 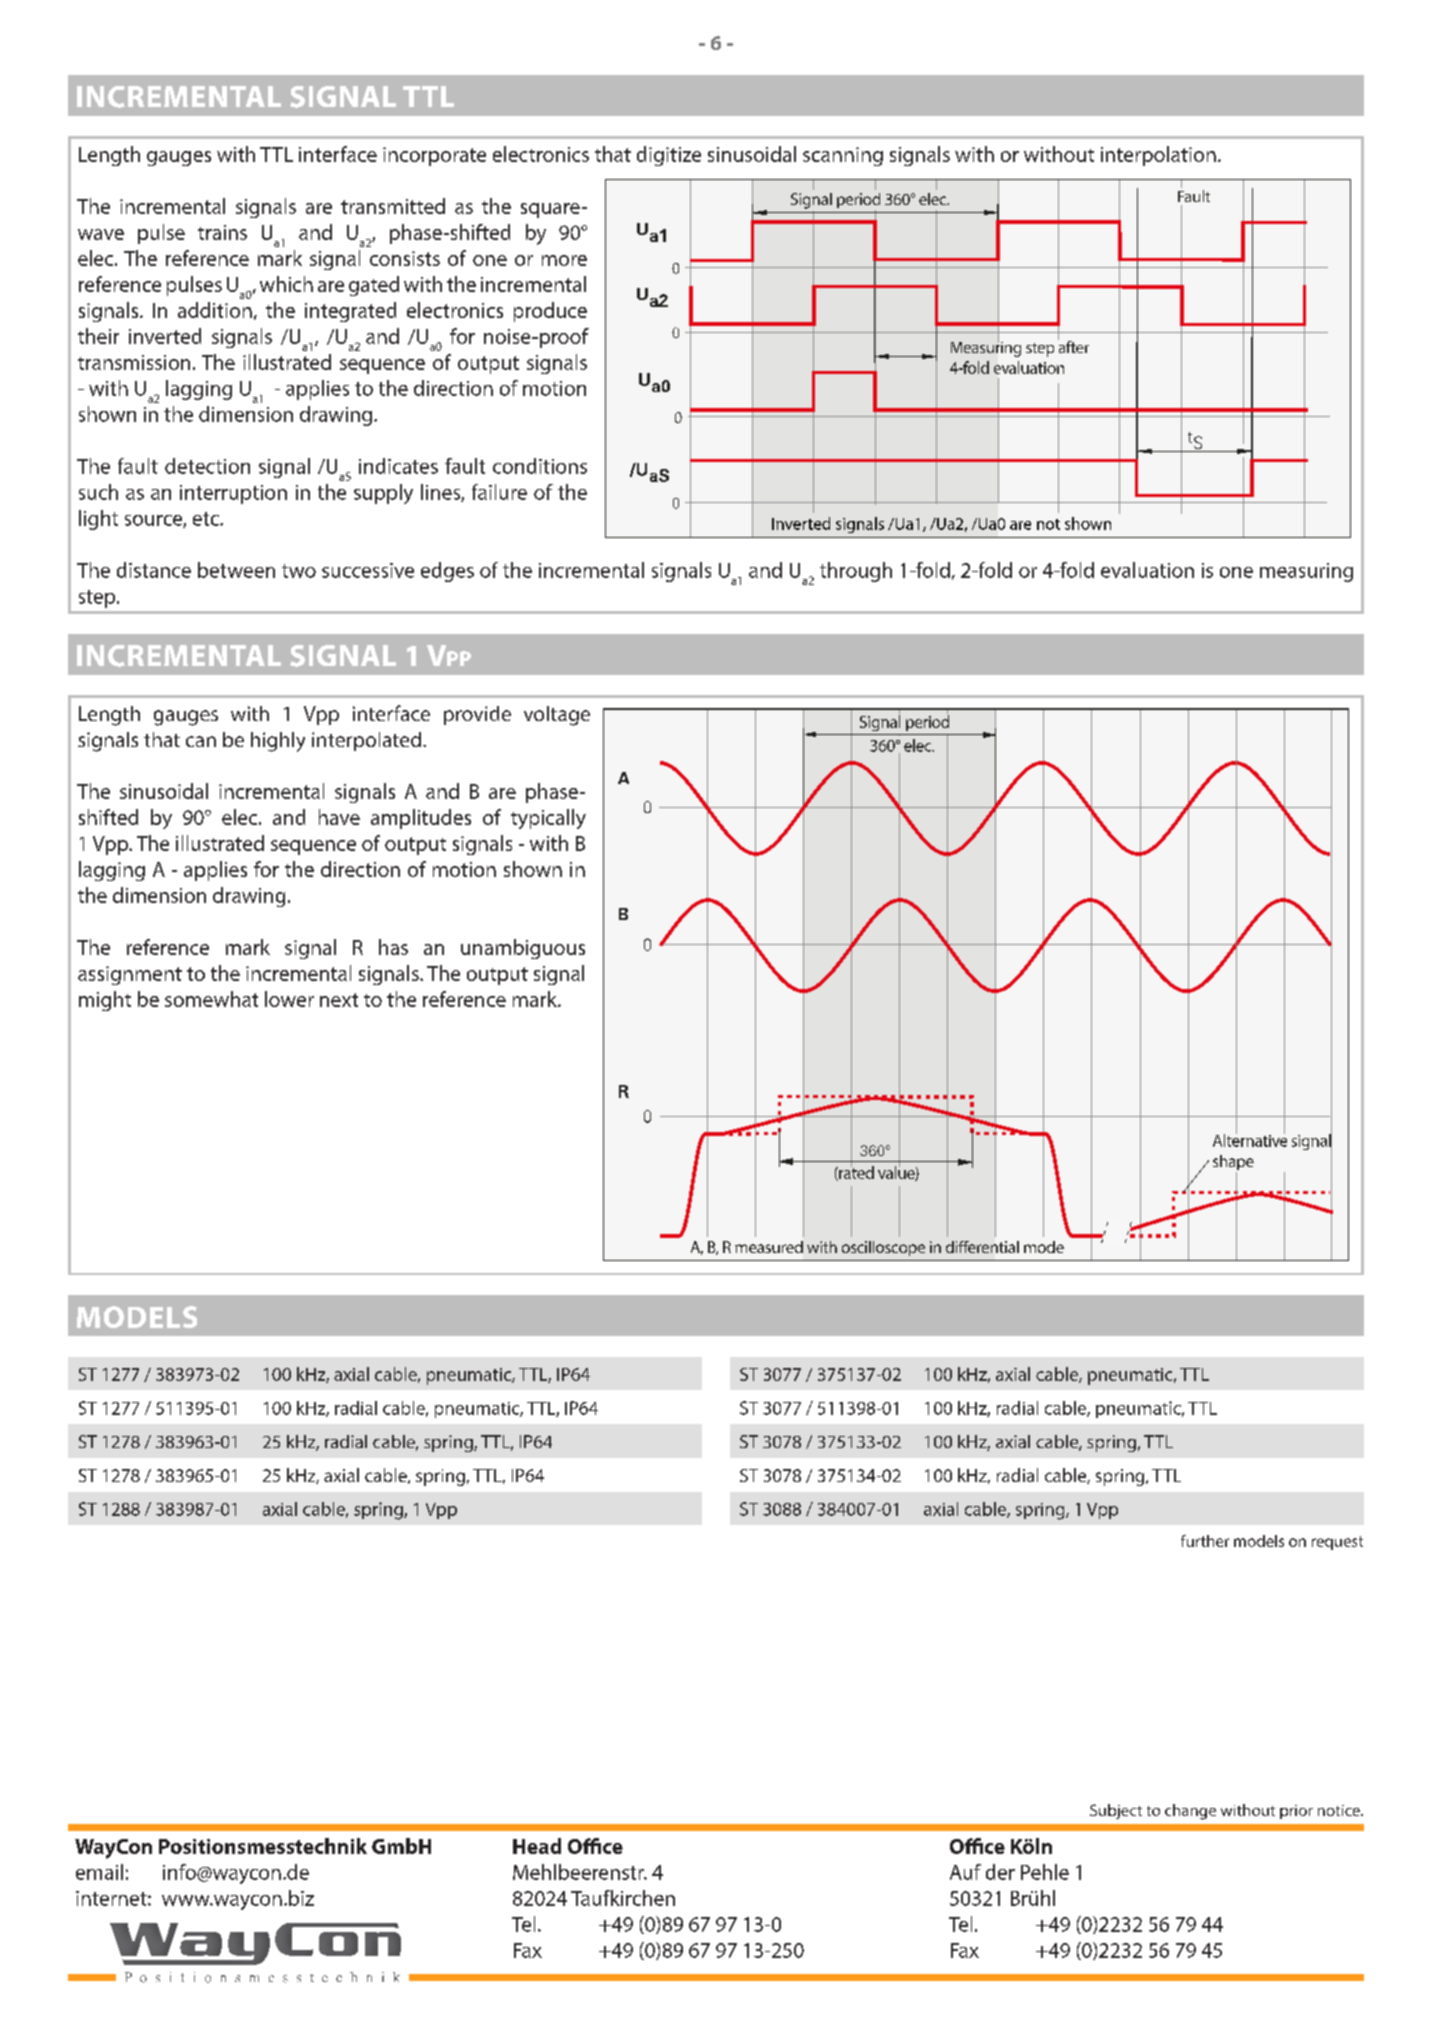 I want to click on through, so click(x=856, y=572).
